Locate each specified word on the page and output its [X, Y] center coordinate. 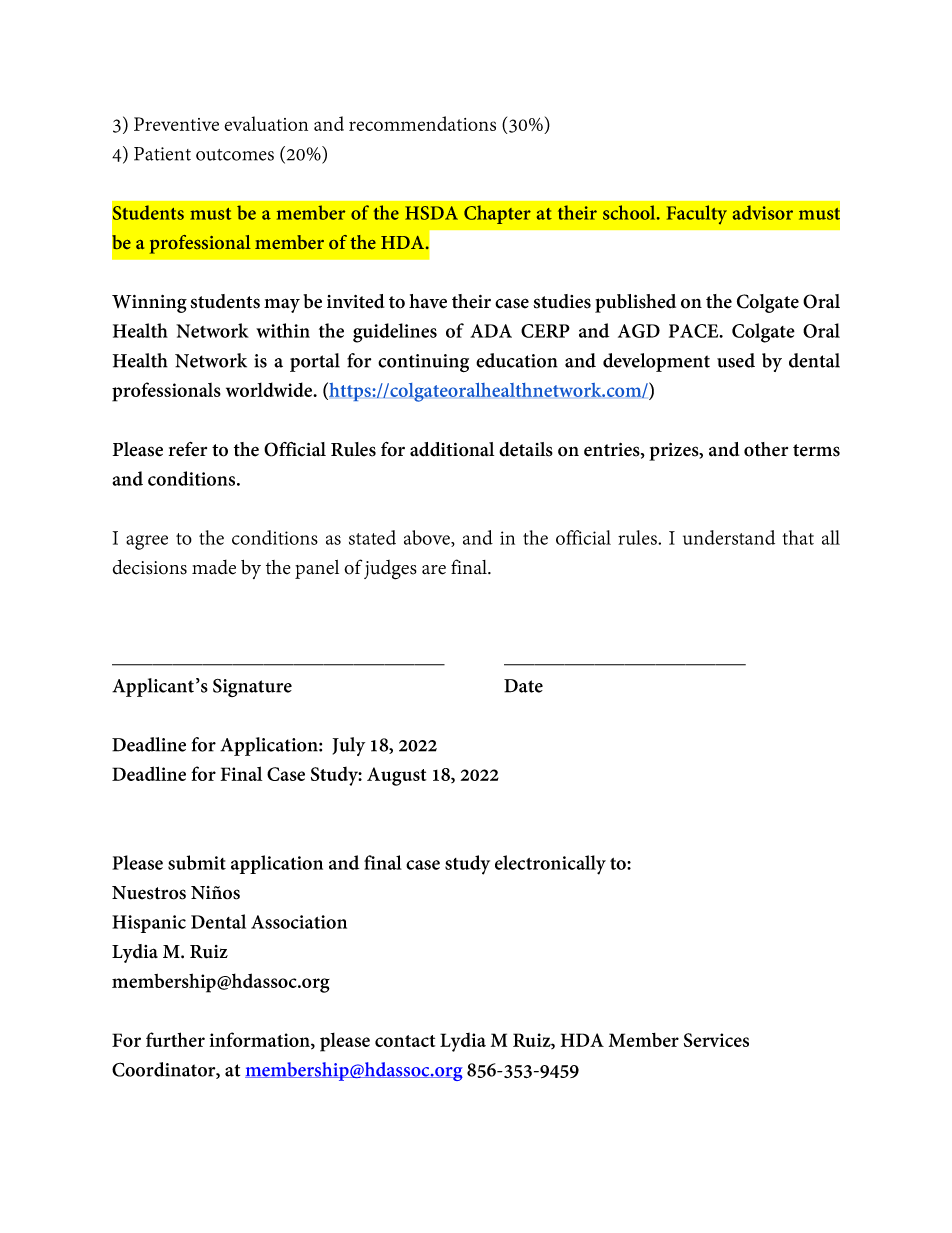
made [214, 567]
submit [197, 862]
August [396, 776]
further [175, 1039]
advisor [763, 212]
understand [729, 537]
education [517, 360]
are [434, 570]
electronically [550, 865]
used [736, 360]
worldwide [270, 389]
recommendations [422, 123]
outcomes [235, 155]
